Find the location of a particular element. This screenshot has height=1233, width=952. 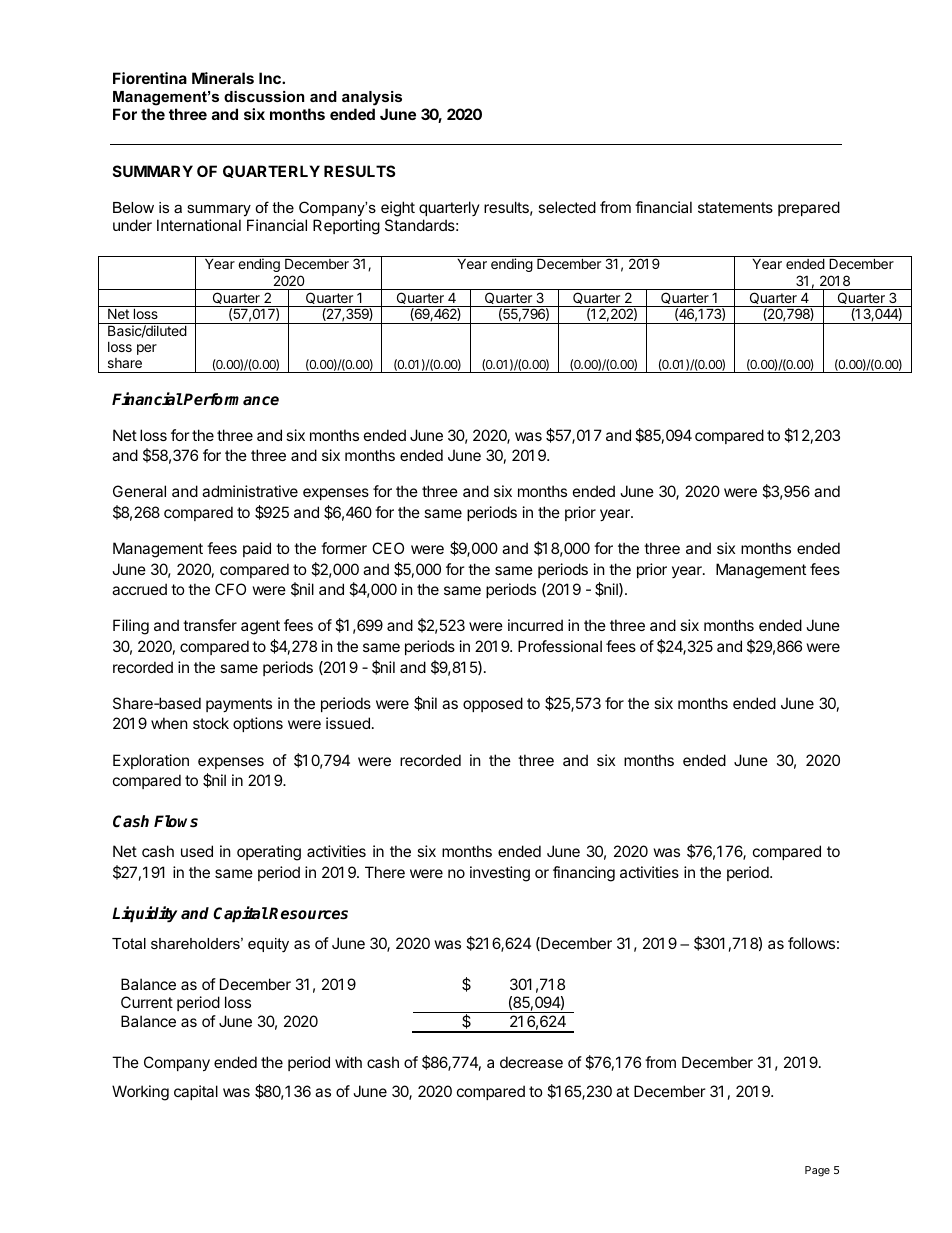

incurred is located at coordinates (535, 625).
